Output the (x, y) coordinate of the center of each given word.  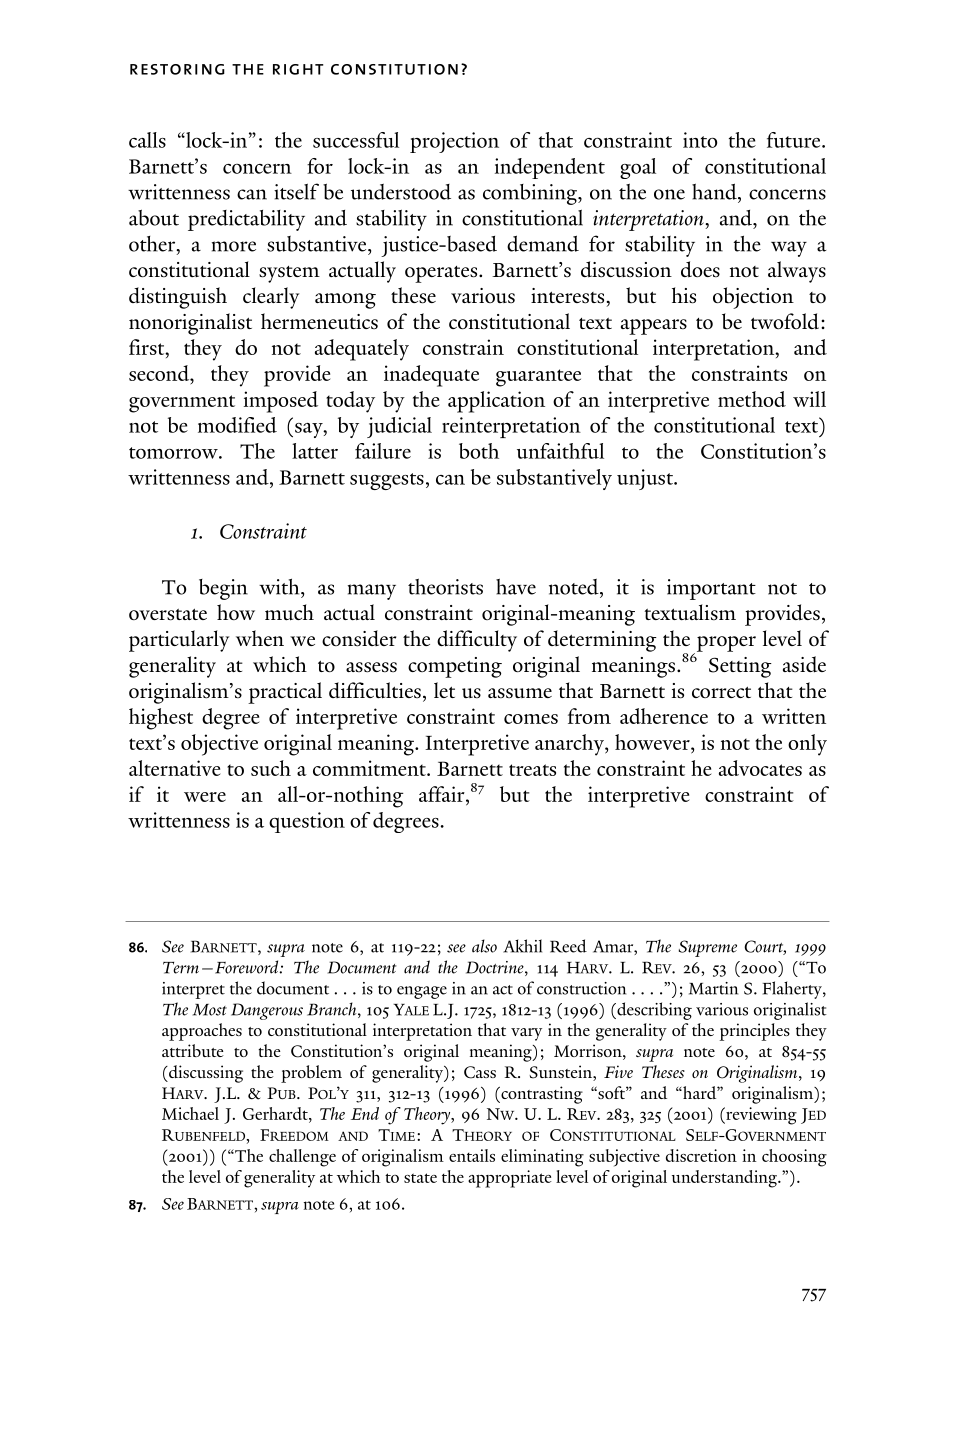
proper (725, 645)
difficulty (477, 641)
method (752, 399)
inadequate (431, 376)
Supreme (708, 948)
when (260, 638)
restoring (177, 69)
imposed (281, 402)
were (205, 797)
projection (454, 142)
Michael (190, 1113)
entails (472, 1155)
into (700, 140)
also (484, 946)
